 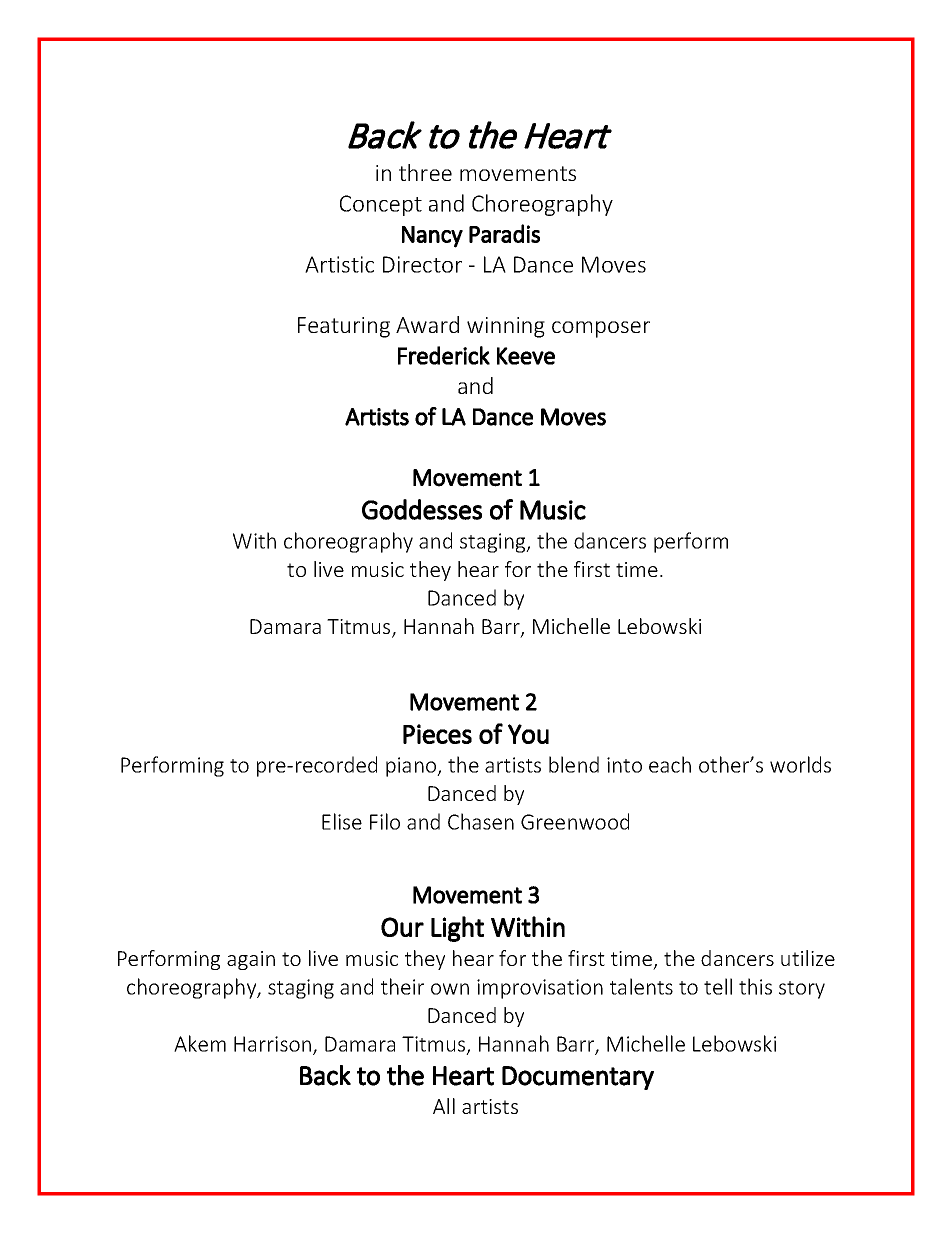 What do you see at coordinates (578, 1078) in the screenshot?
I see `Documentary` at bounding box center [578, 1078].
